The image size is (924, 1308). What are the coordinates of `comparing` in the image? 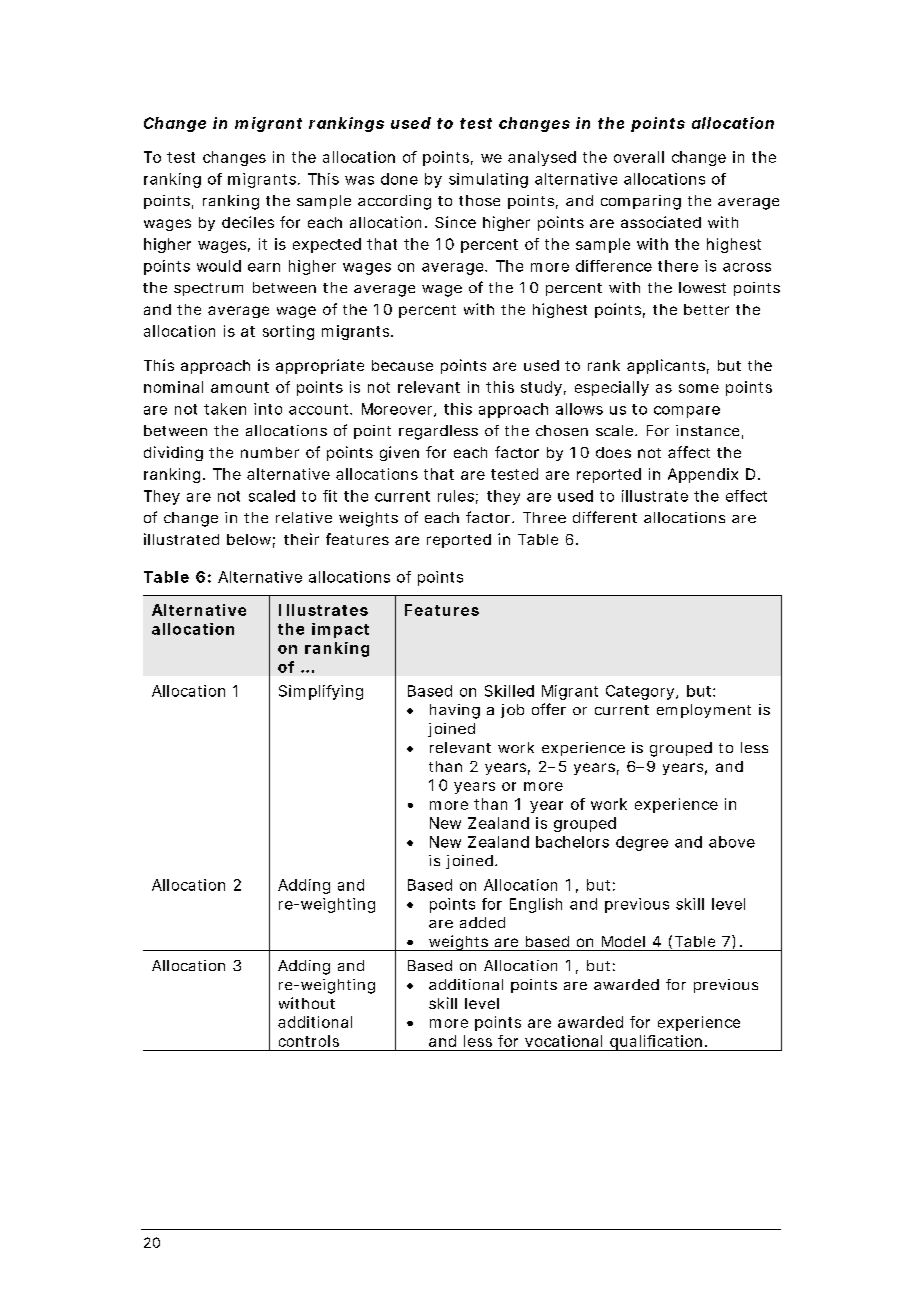 It's located at (641, 202).
